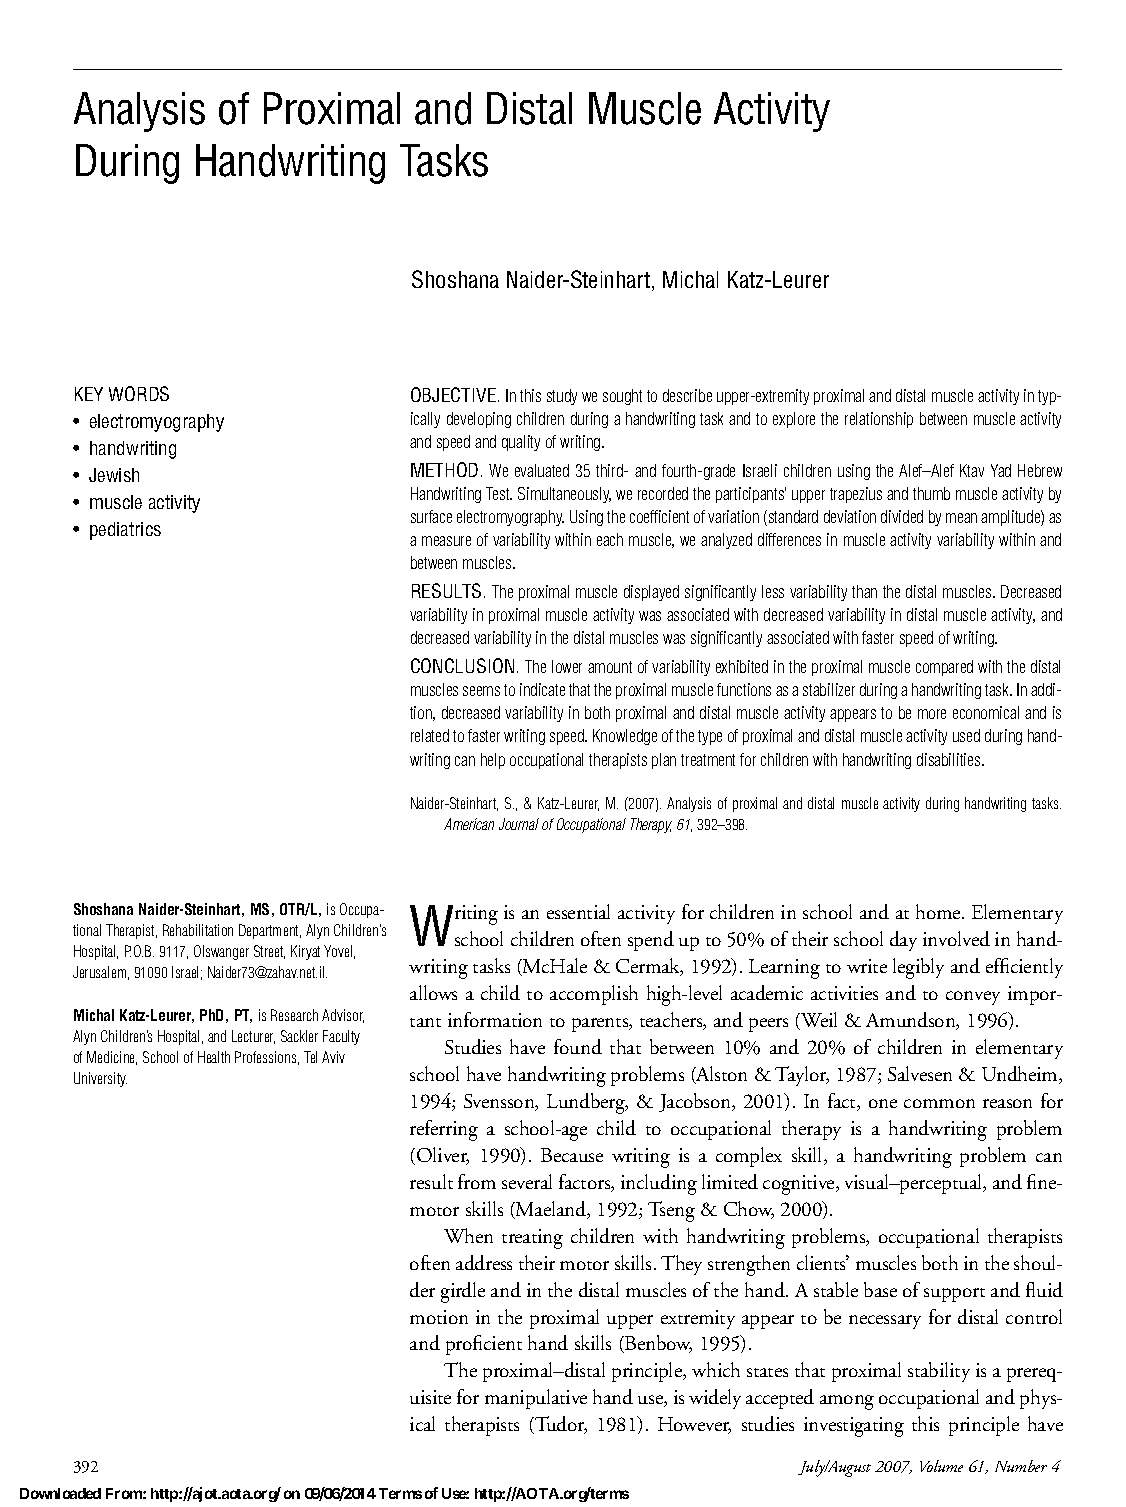  Describe the element at coordinates (521, 443) in the image. I see `quality` at that location.
